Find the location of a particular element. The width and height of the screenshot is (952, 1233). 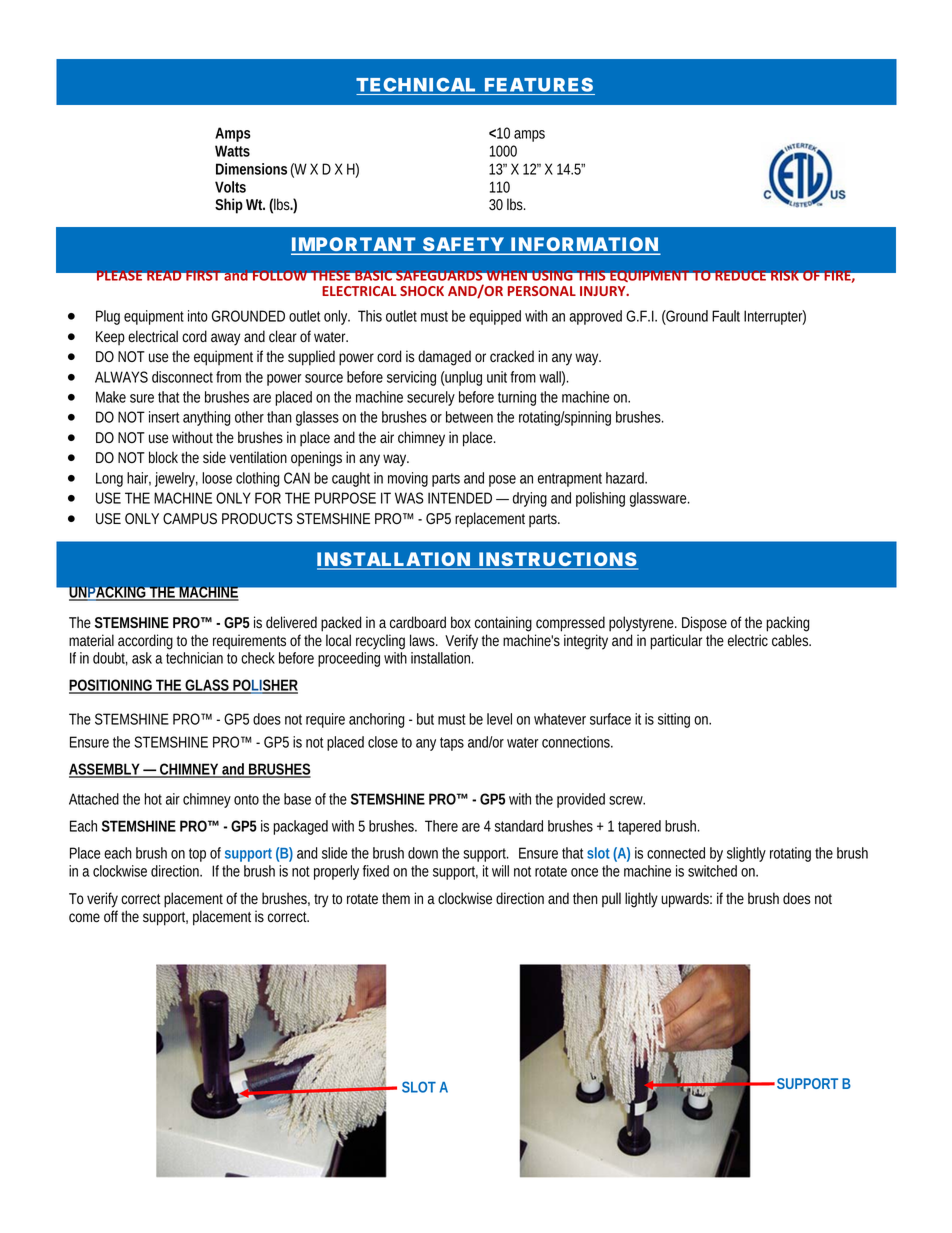

FEATURES is located at coordinates (539, 85).
